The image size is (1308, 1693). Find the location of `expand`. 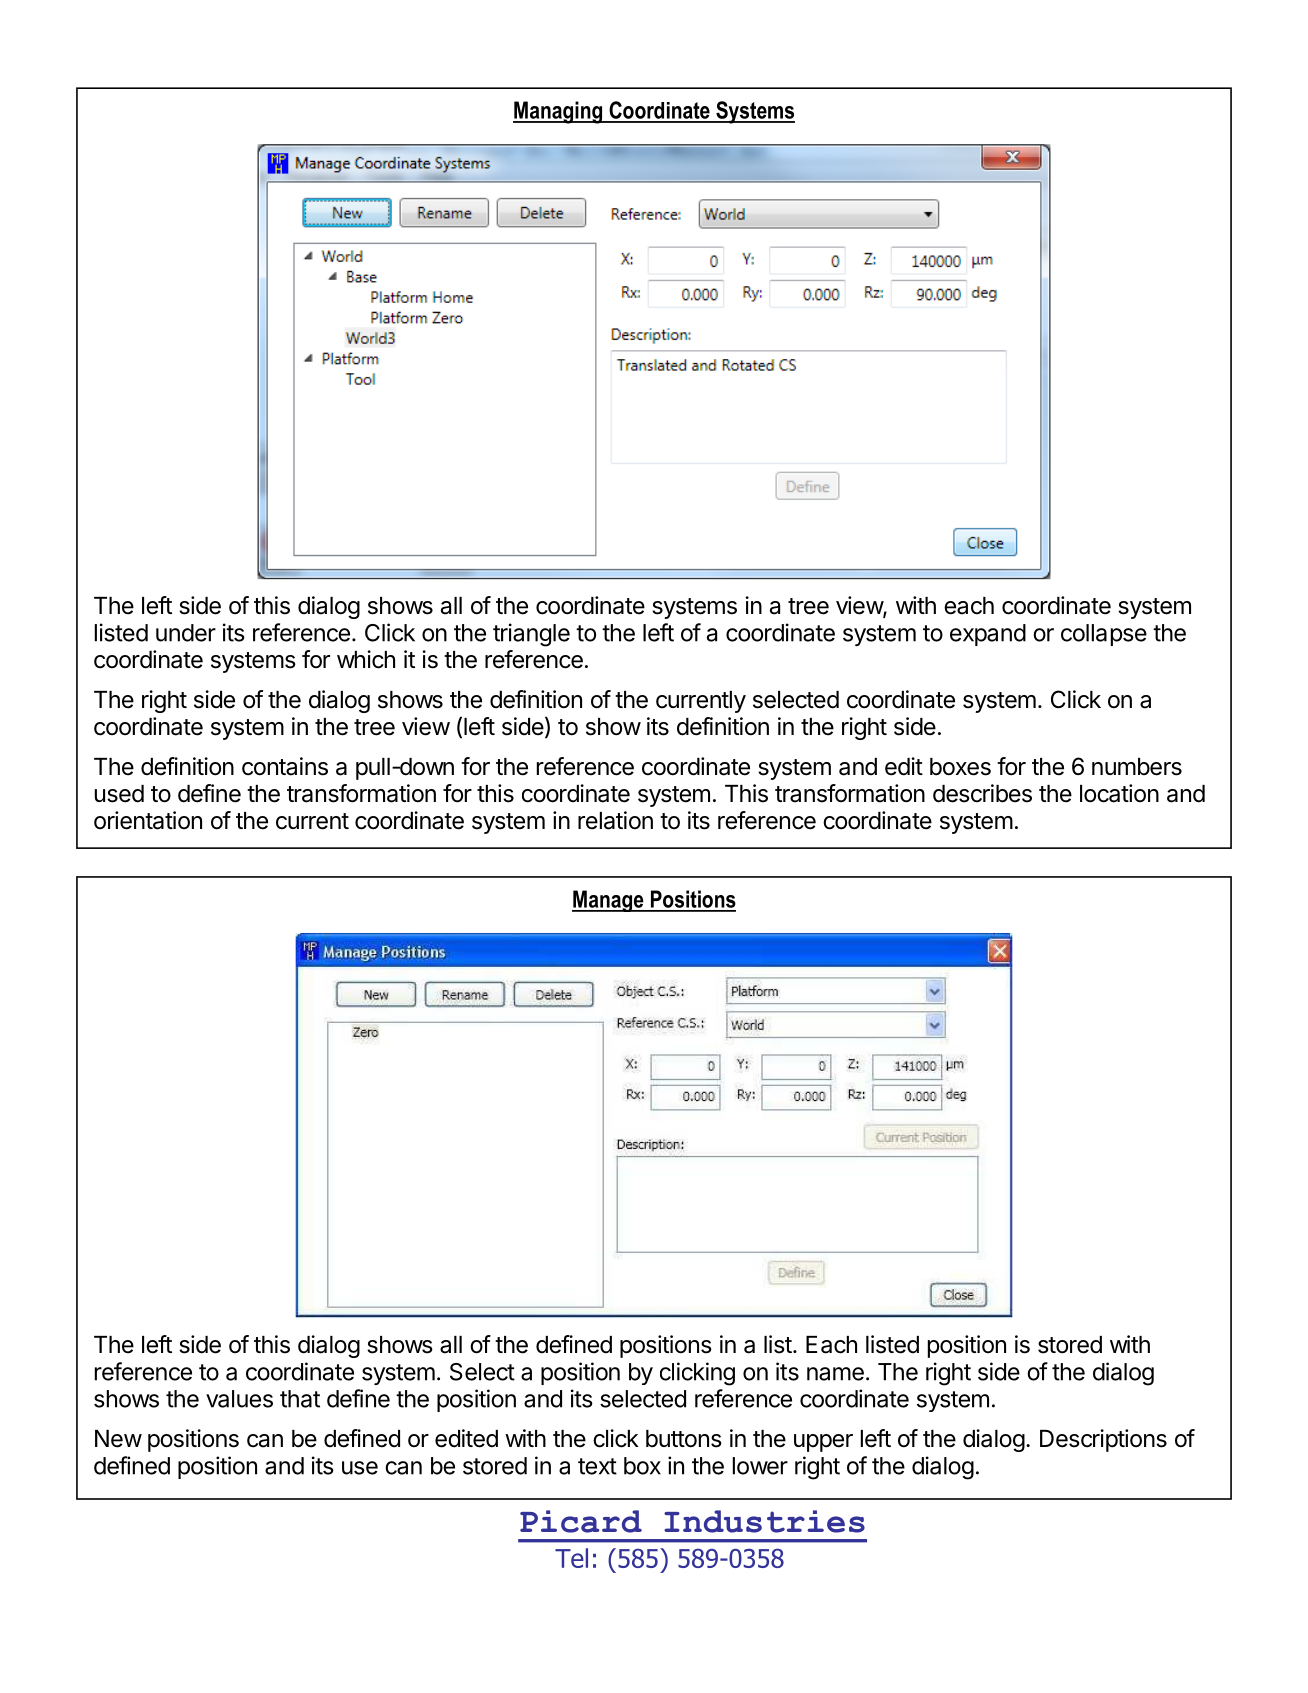

expand is located at coordinates (988, 635).
